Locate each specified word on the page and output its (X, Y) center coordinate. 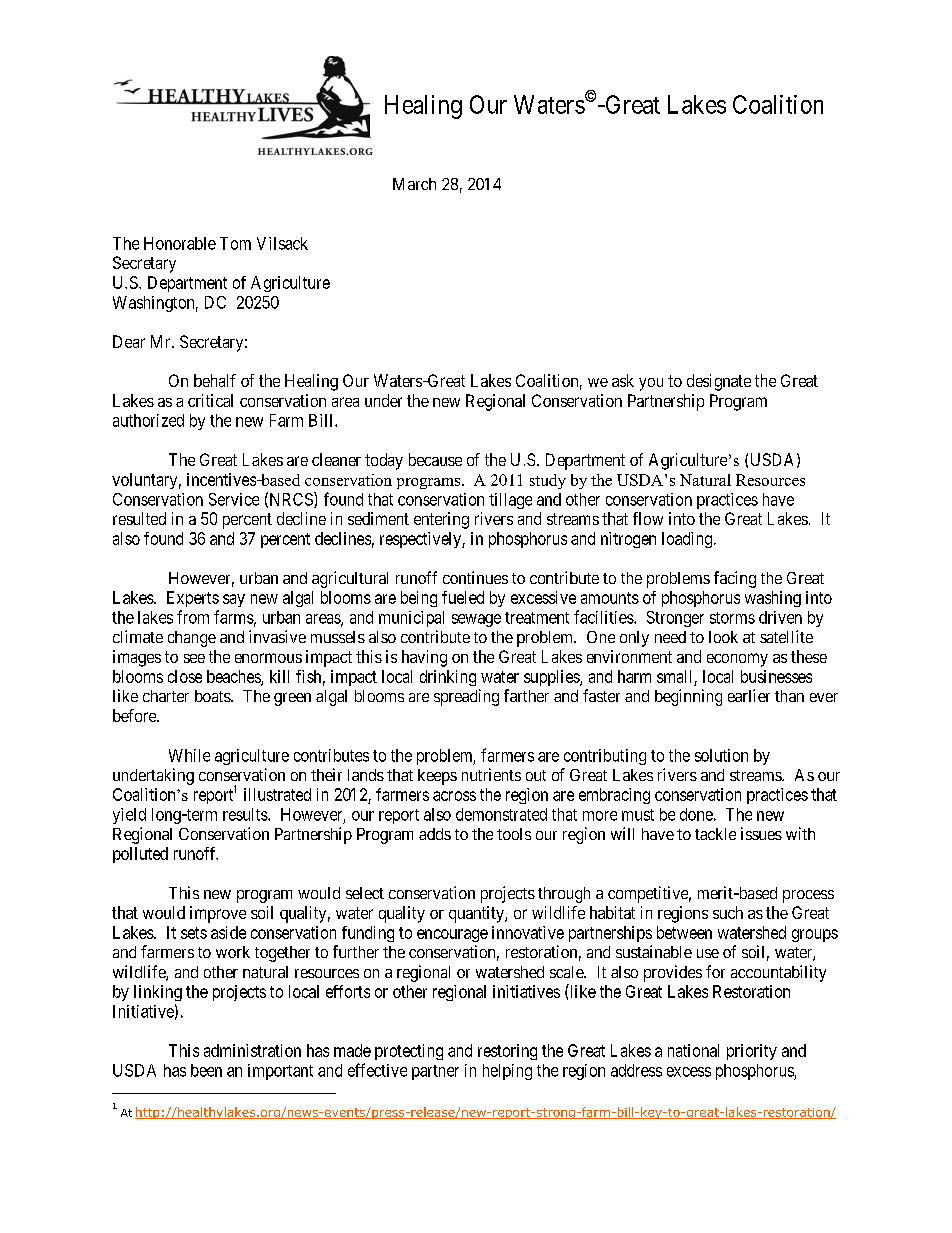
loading (688, 540)
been (206, 1070)
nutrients (491, 774)
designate (719, 382)
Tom (235, 243)
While (189, 755)
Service (234, 499)
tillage (510, 501)
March (414, 184)
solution (721, 755)
